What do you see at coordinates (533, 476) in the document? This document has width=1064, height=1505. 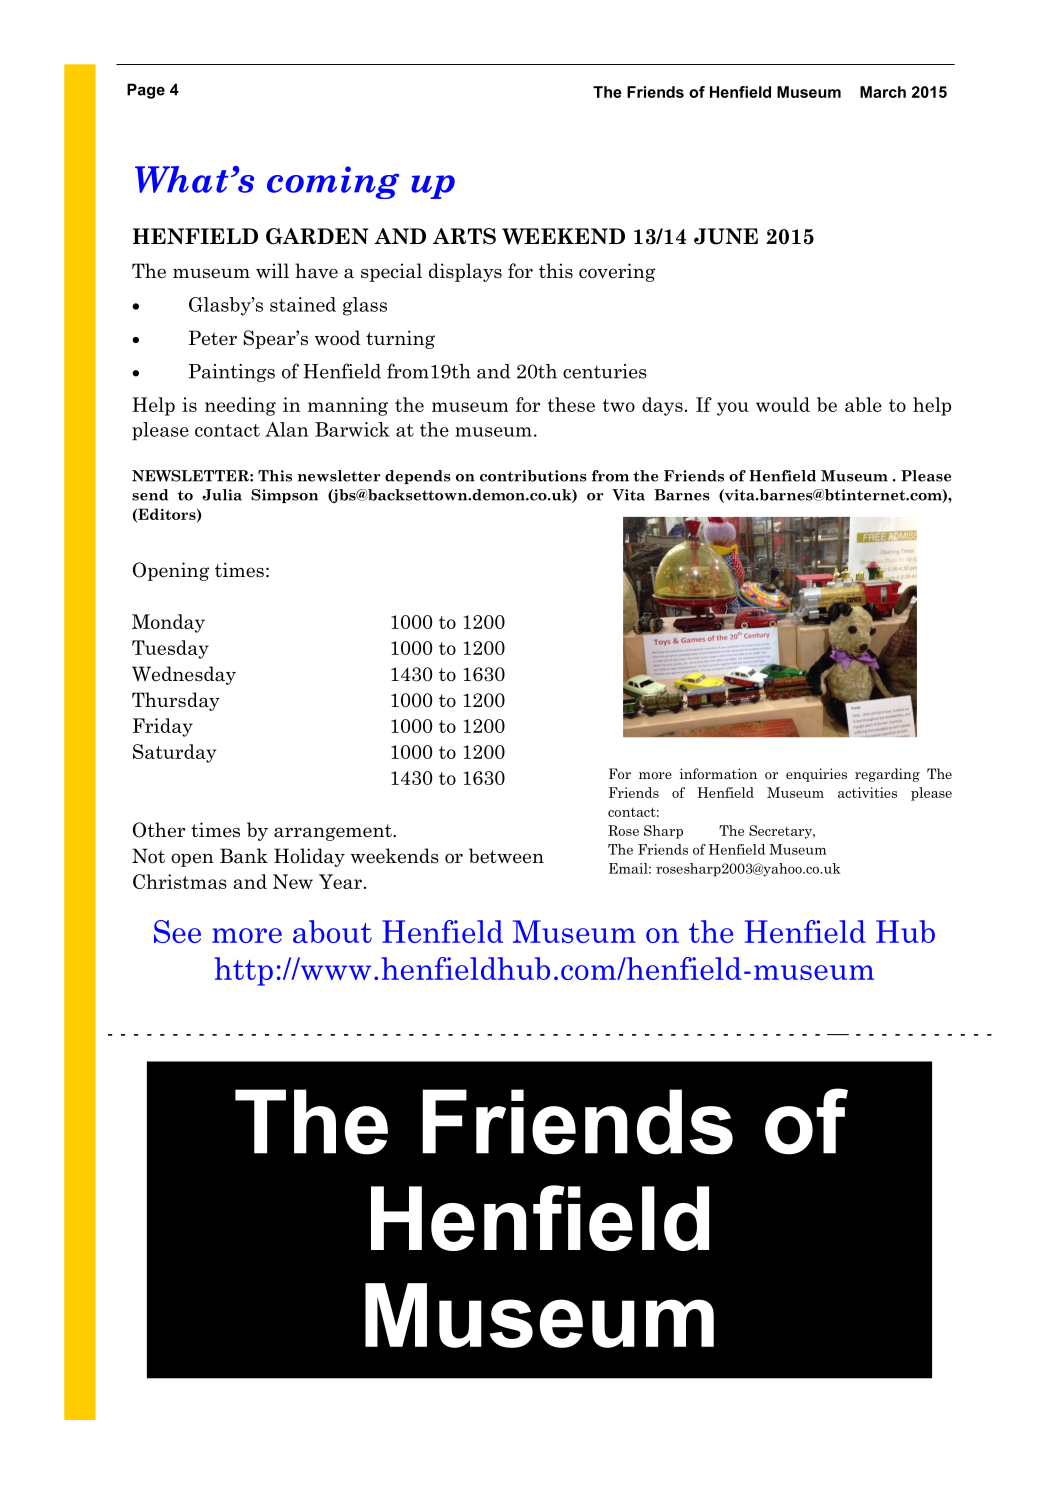 I see `contributions` at bounding box center [533, 476].
